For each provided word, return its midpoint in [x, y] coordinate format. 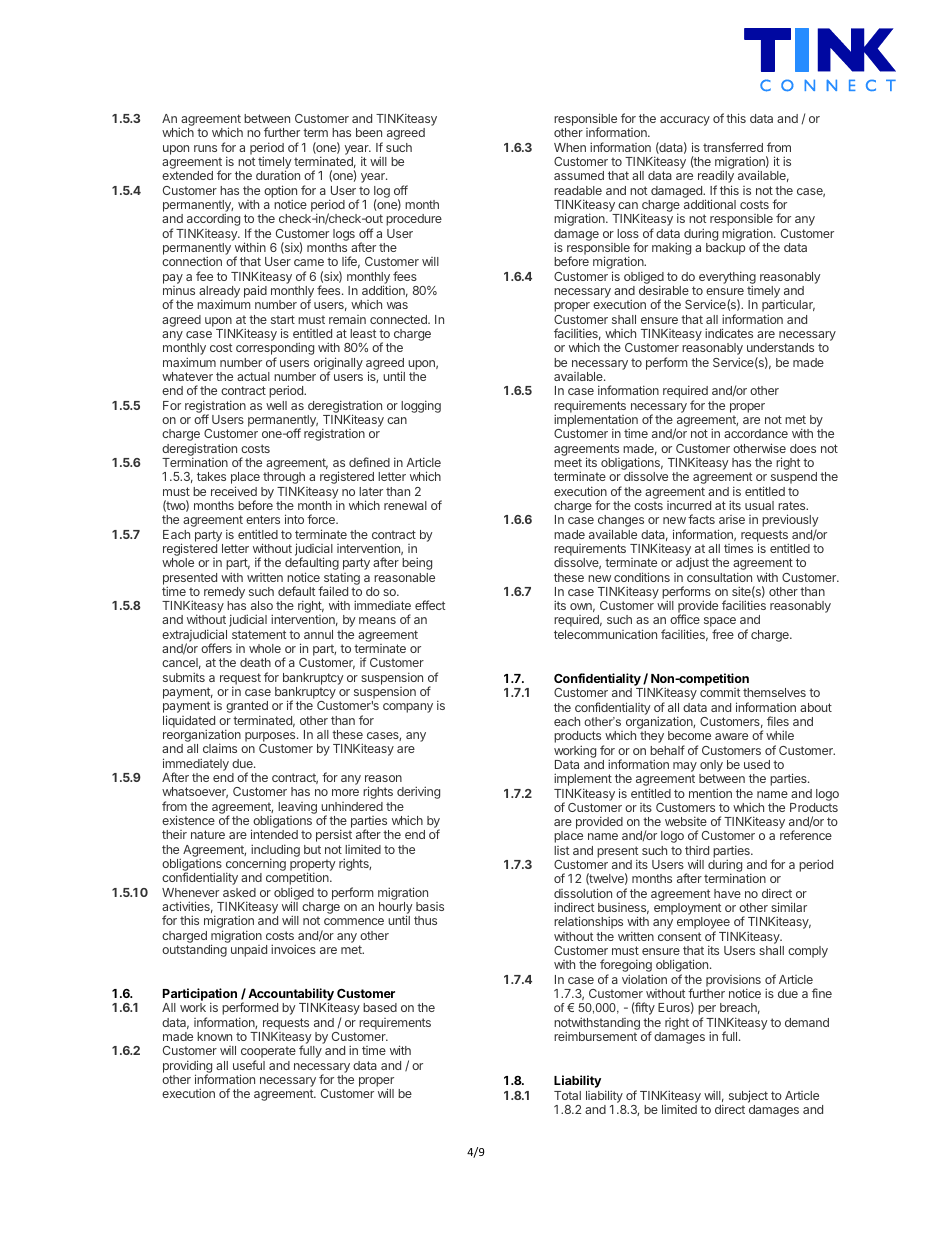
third [697, 850]
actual [253, 376]
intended [274, 834]
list [561, 850]
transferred [733, 147]
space [720, 623]
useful [249, 1065]
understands [780, 347]
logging [421, 406]
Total [567, 1095]
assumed [579, 175]
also [262, 605]
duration [278, 175]
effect [430, 605]
